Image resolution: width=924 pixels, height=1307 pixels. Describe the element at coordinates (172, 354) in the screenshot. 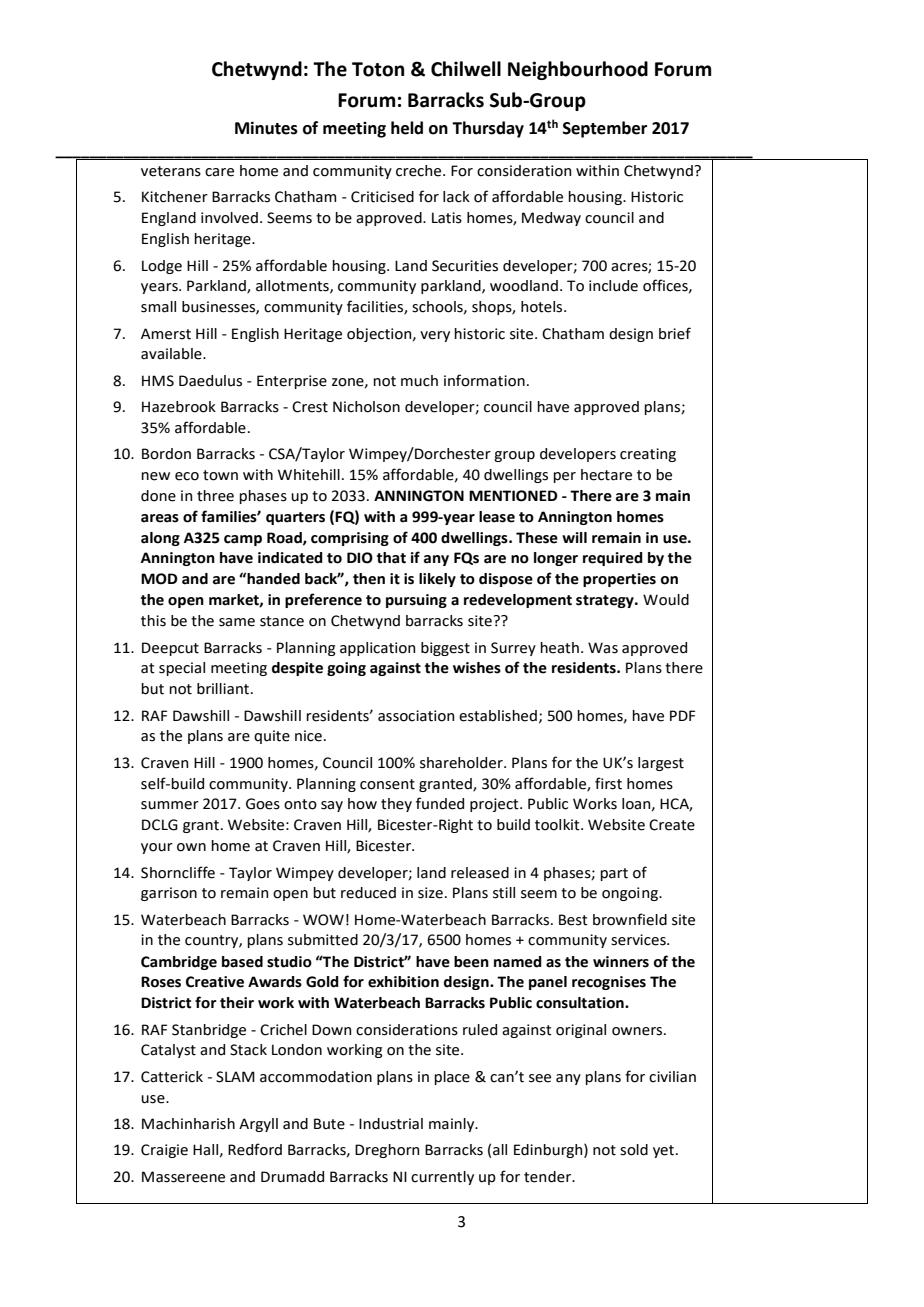

I see `available` at that location.
